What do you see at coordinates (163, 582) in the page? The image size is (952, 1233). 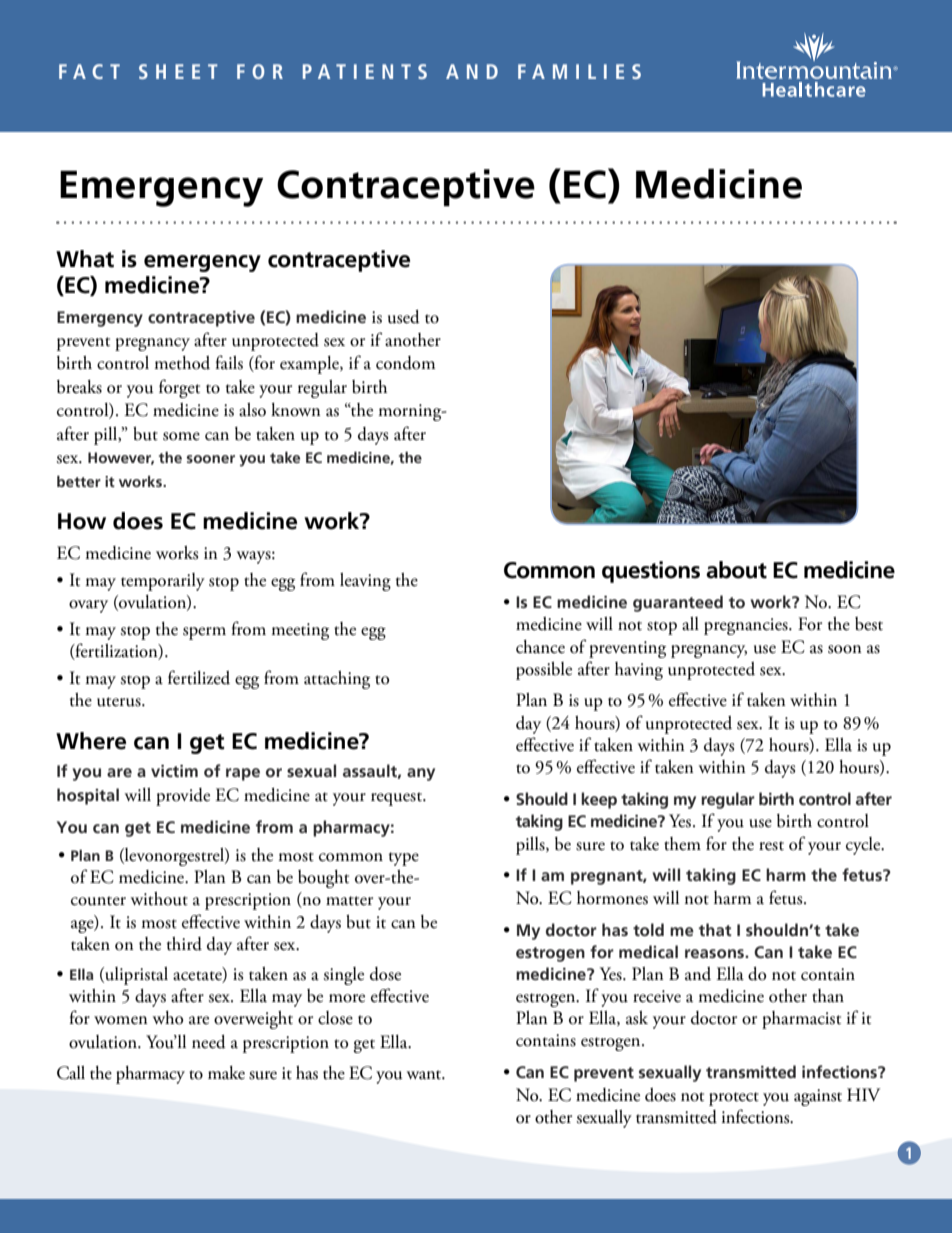 I see `temporarily` at bounding box center [163, 582].
